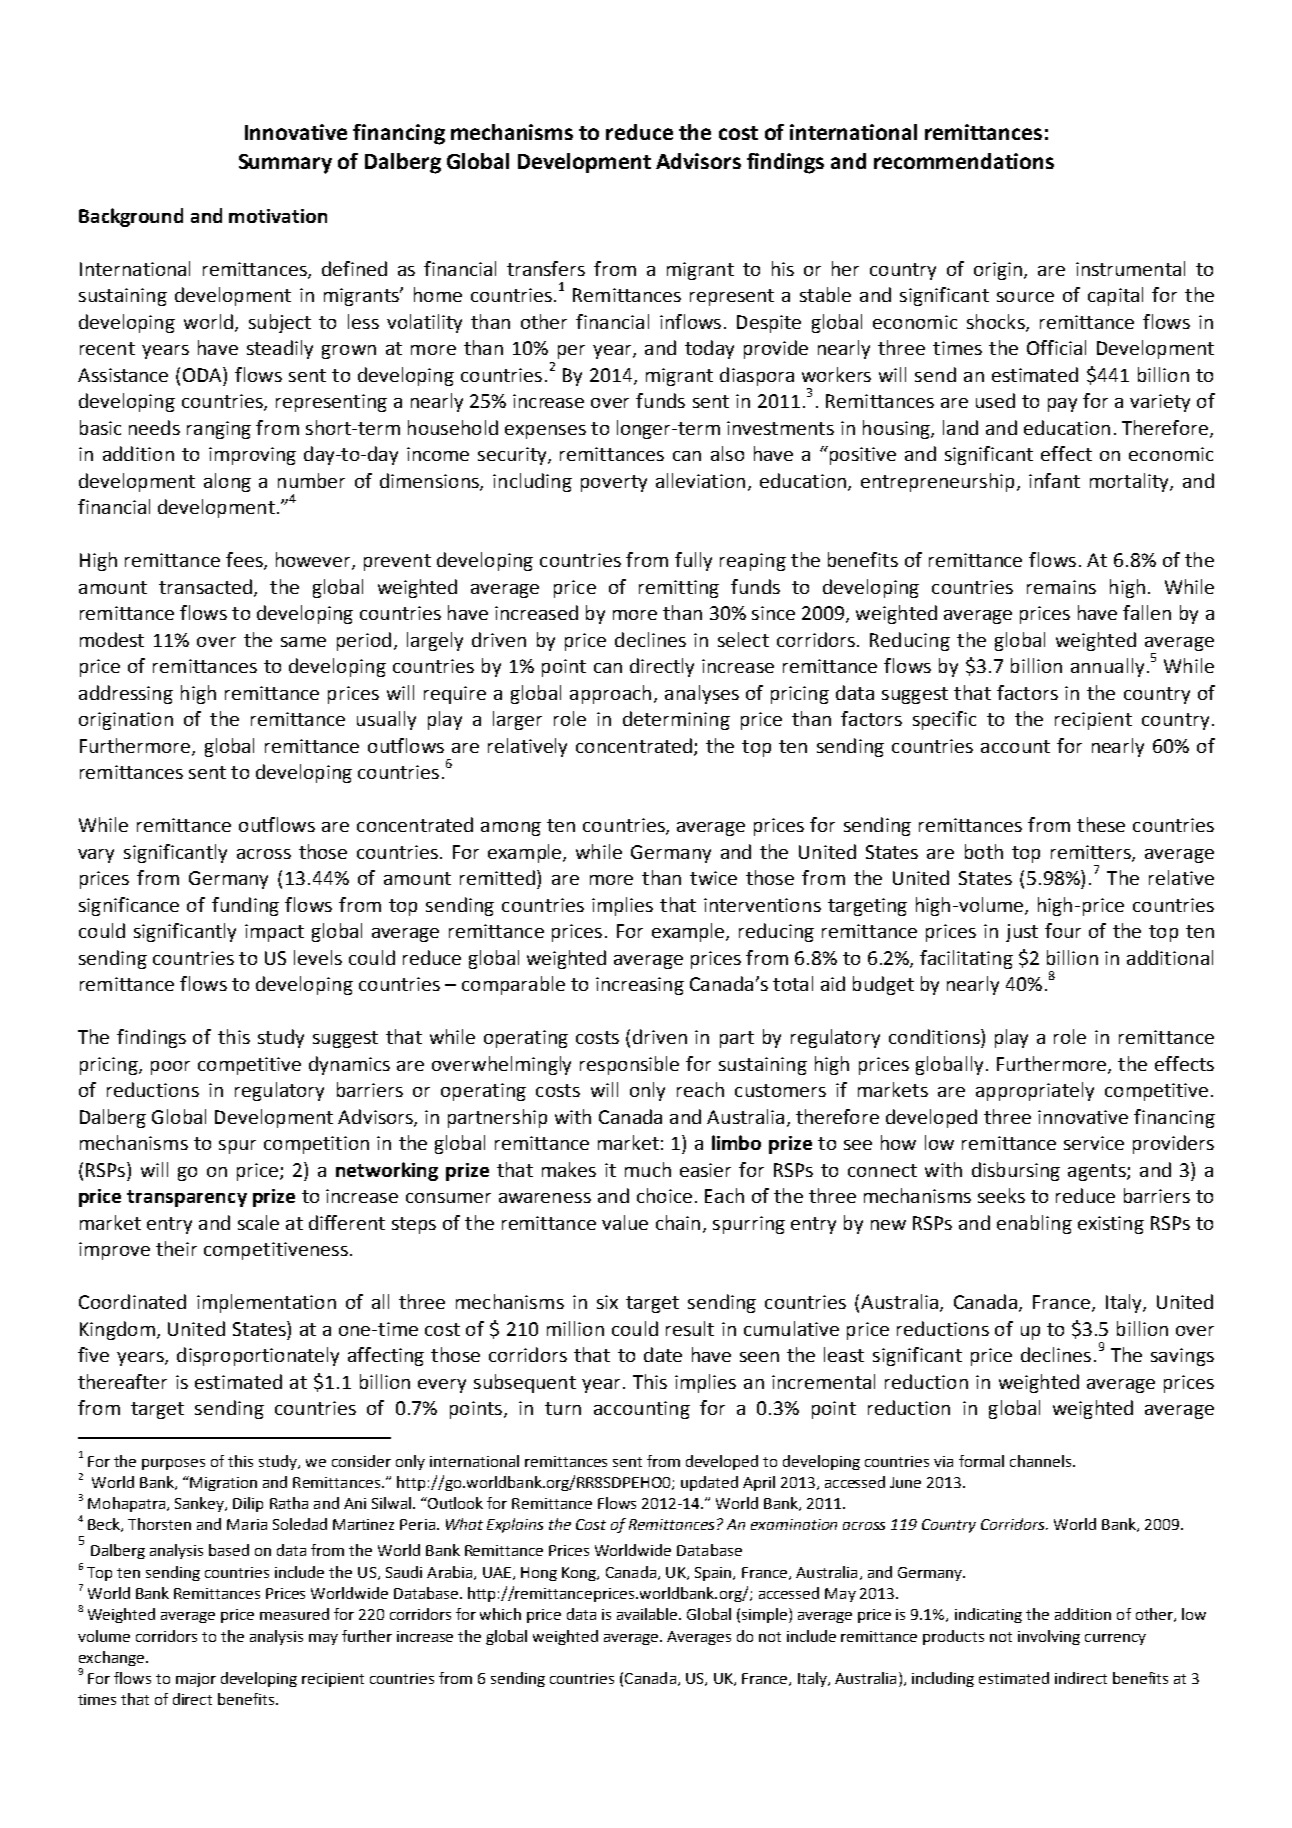 Image resolution: width=1292 pixels, height=1828 pixels. What do you see at coordinates (303, 642) in the page?
I see `same` at bounding box center [303, 642].
